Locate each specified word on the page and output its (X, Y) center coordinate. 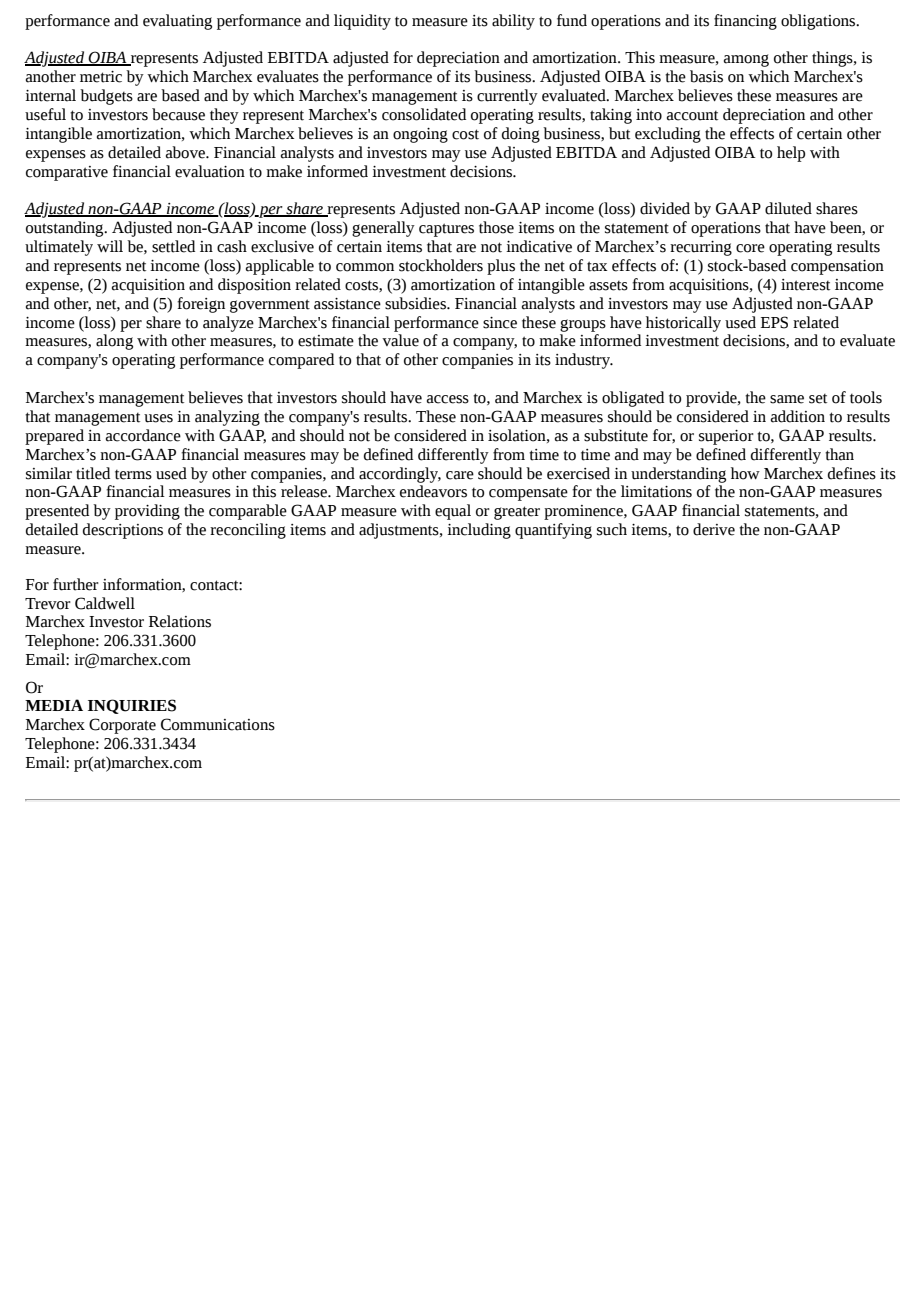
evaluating (177, 22)
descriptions (123, 531)
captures (446, 230)
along (114, 342)
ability (513, 22)
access (448, 399)
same (787, 399)
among (746, 60)
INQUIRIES (132, 706)
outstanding (66, 229)
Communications (218, 724)
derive (714, 529)
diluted (788, 208)
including (479, 531)
